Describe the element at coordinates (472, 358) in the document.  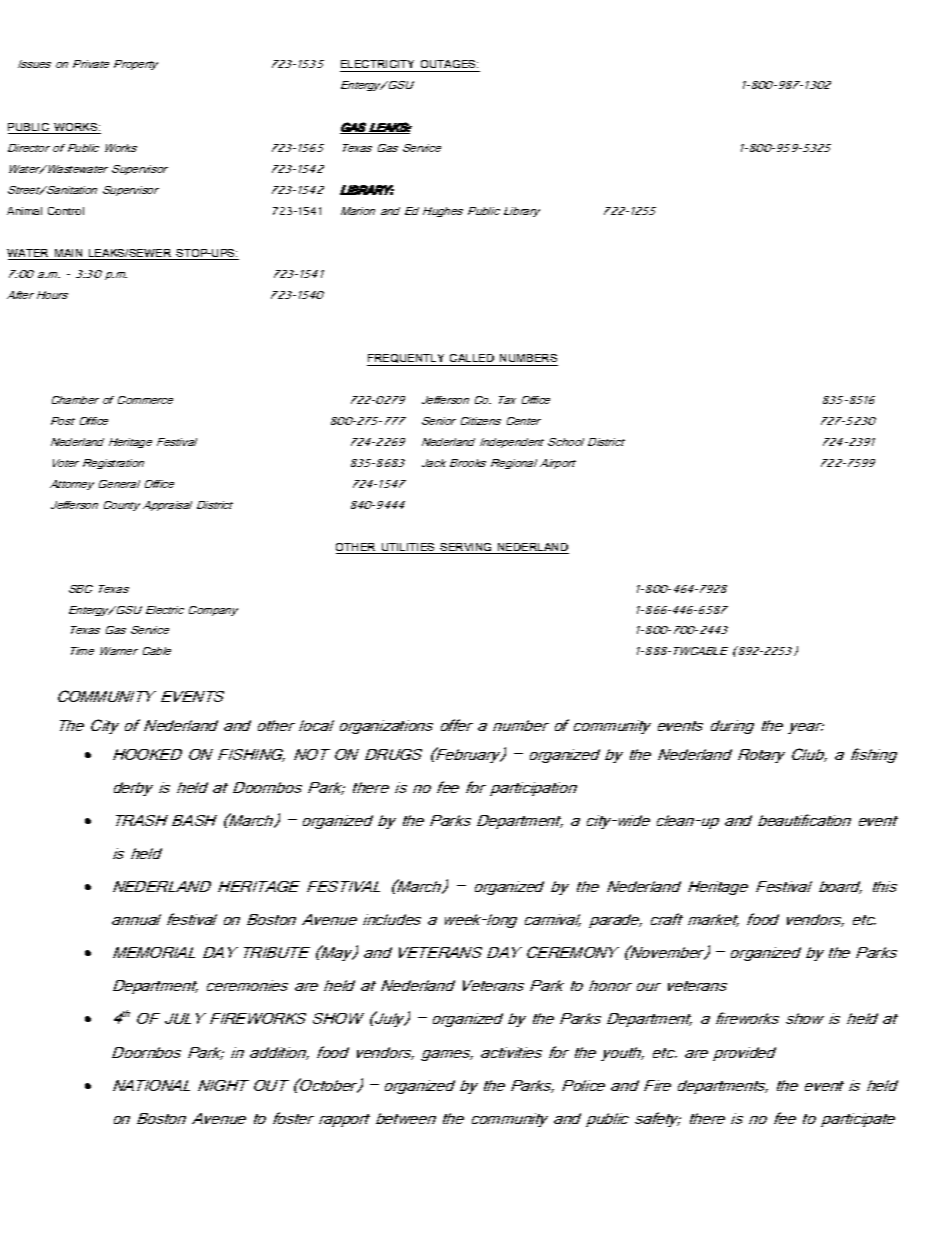
I see `CALLED` at that location.
